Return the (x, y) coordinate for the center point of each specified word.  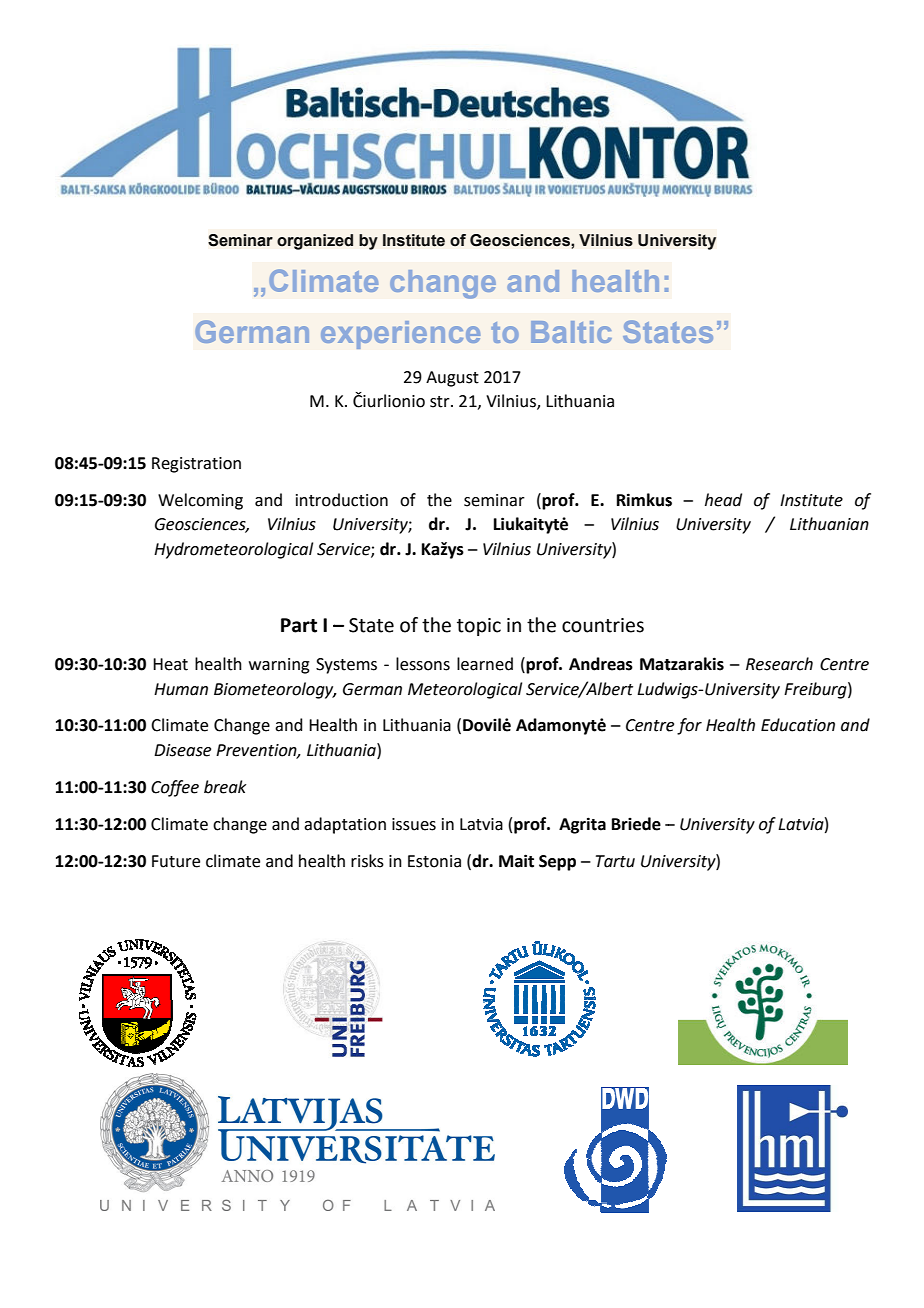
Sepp (557, 863)
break (225, 787)
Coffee (175, 788)
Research (779, 664)
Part (299, 625)
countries (603, 625)
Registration (196, 465)
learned (485, 664)
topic (479, 627)
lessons (423, 664)
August (452, 379)
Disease (182, 750)
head (723, 500)
